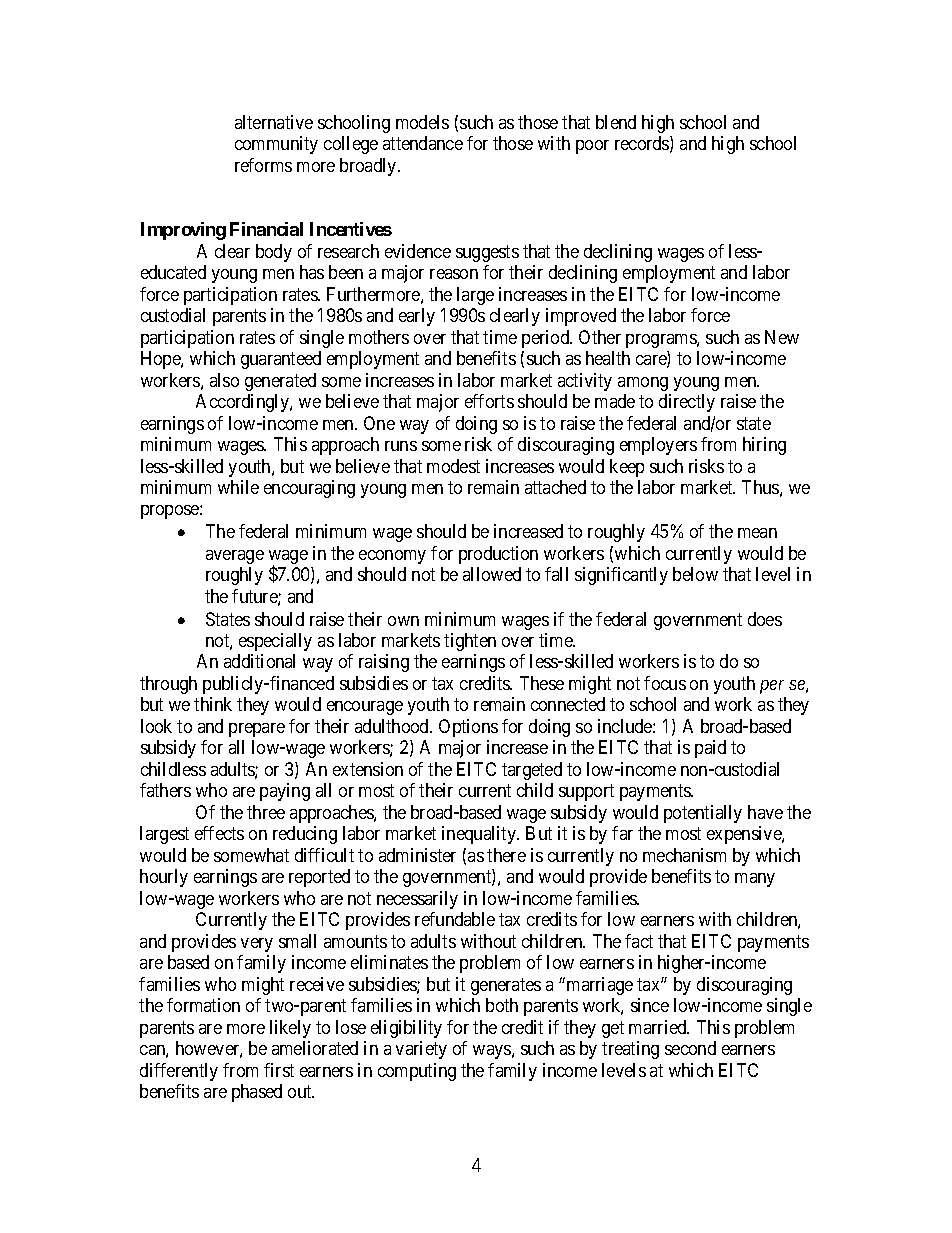 The width and height of the page is (952, 1233). I want to click on while, so click(238, 487).
